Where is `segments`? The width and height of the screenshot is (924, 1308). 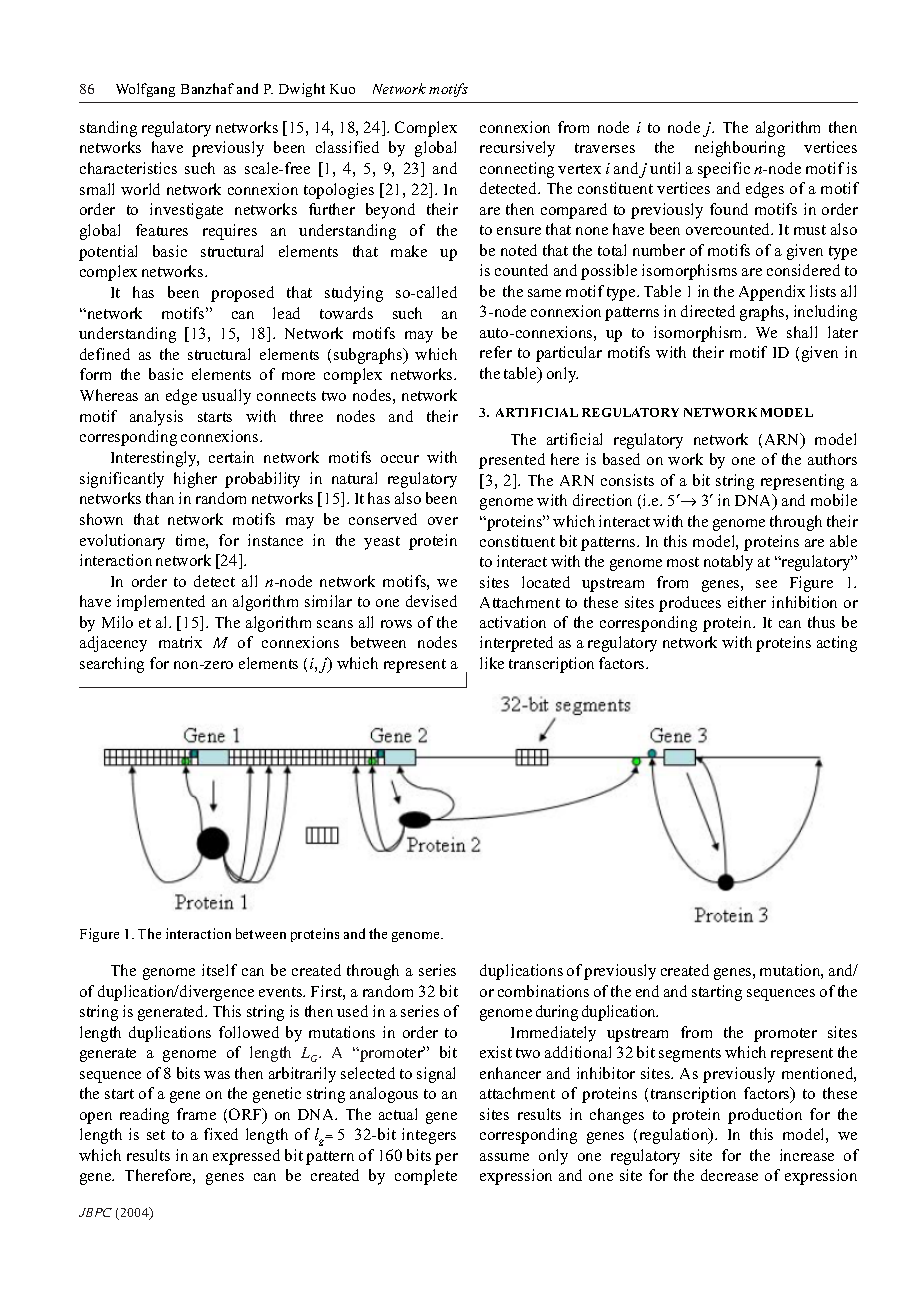 segments is located at coordinates (690, 1055).
